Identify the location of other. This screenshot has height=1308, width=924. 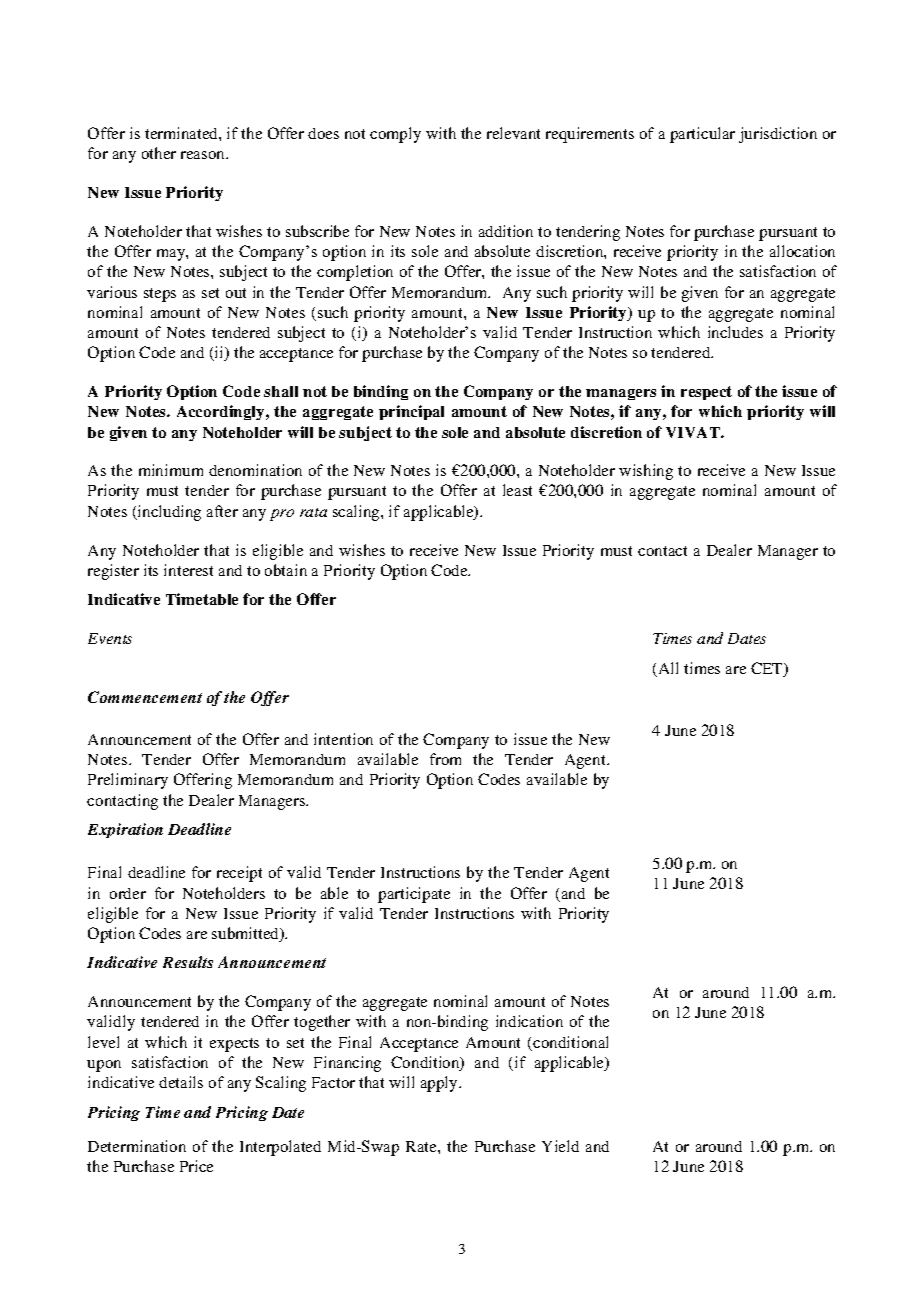
(159, 153).
